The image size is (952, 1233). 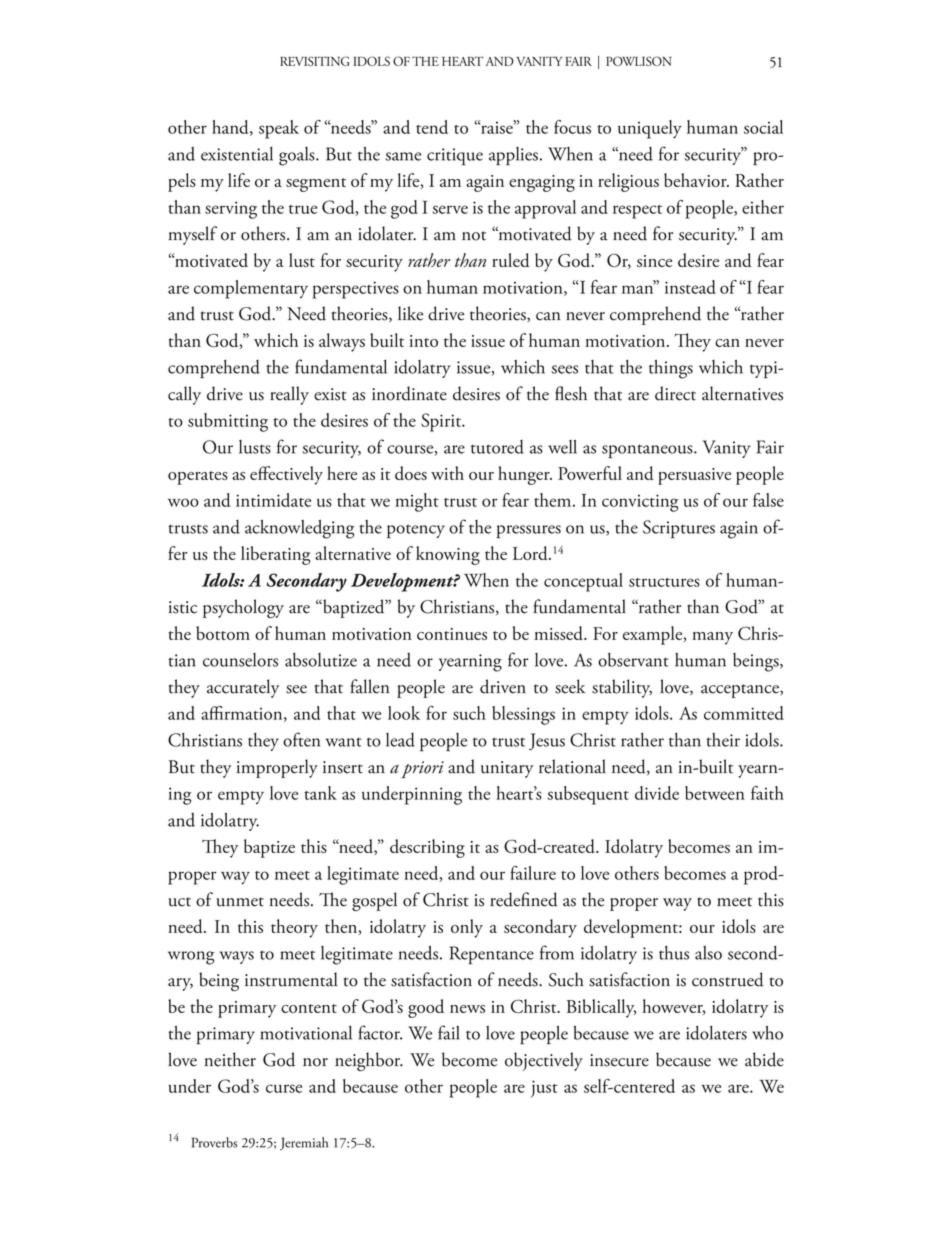 What do you see at coordinates (452, 634) in the screenshot?
I see `continues` at bounding box center [452, 634].
